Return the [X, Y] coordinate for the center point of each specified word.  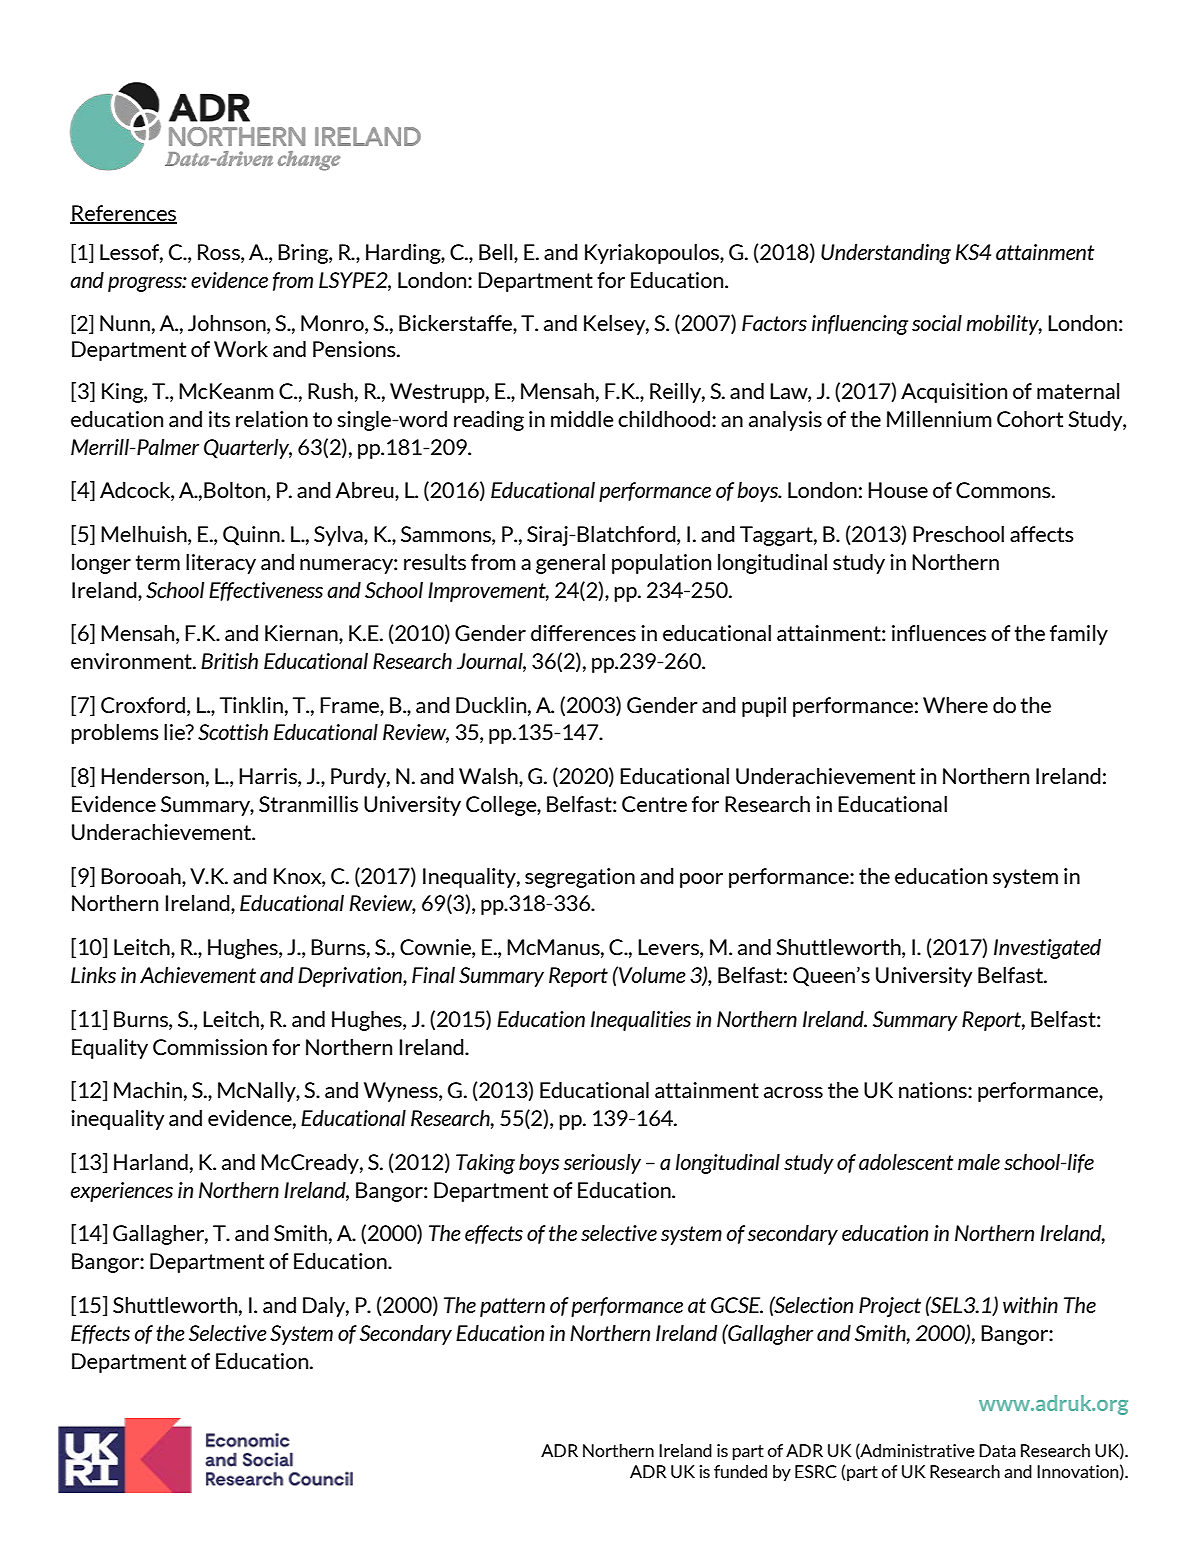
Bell [497, 252]
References [123, 214]
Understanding [886, 254]
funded [740, 1471]
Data [997, 1450]
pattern [512, 1307]
